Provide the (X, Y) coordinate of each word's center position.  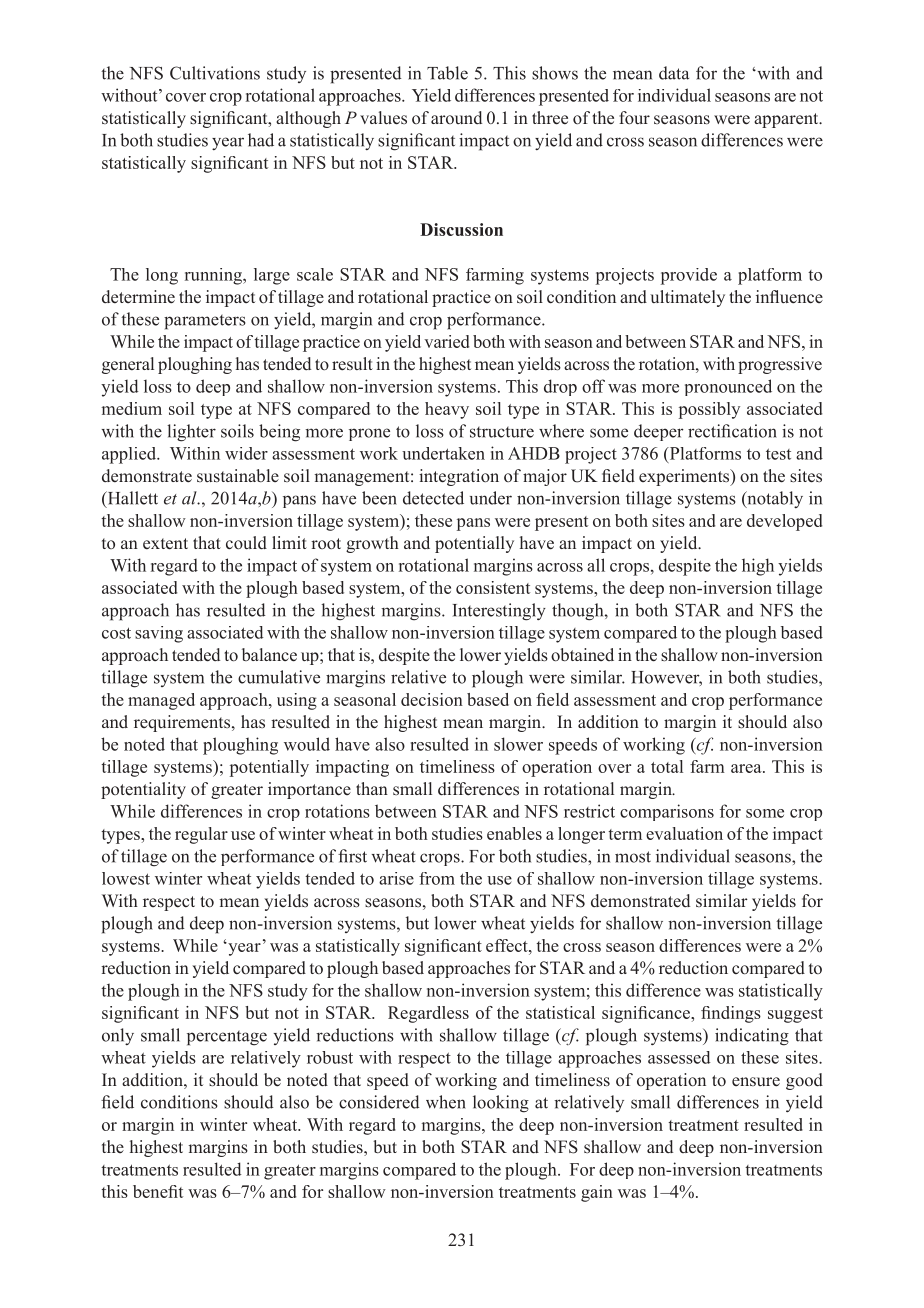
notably (774, 499)
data (674, 73)
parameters (205, 322)
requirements (183, 723)
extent (165, 544)
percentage (227, 1038)
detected (433, 498)
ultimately (687, 298)
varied (446, 341)
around (456, 117)
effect (508, 945)
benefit (158, 1191)
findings (731, 1014)
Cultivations (215, 73)
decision (432, 699)
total (667, 766)
